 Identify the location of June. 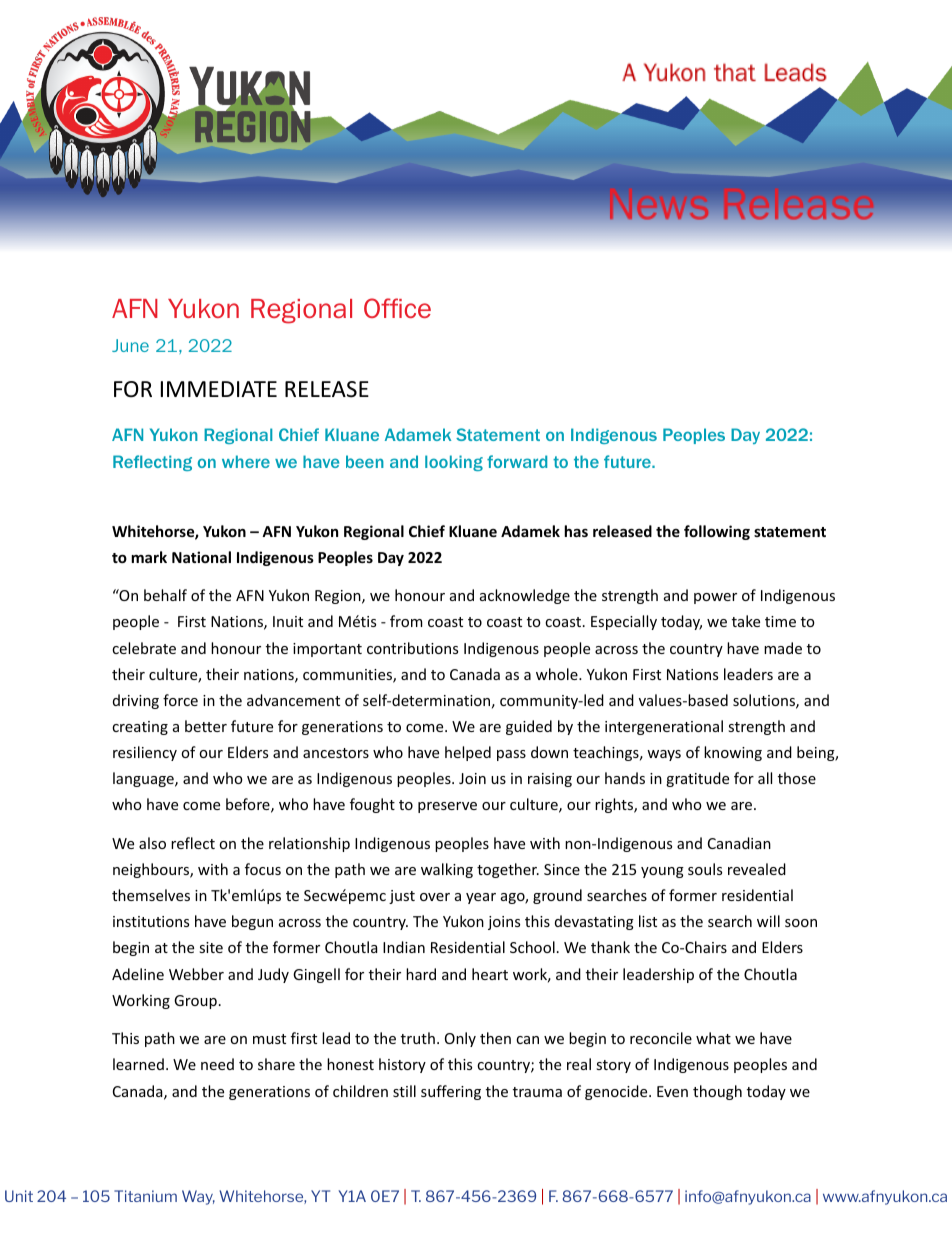
(130, 345).
